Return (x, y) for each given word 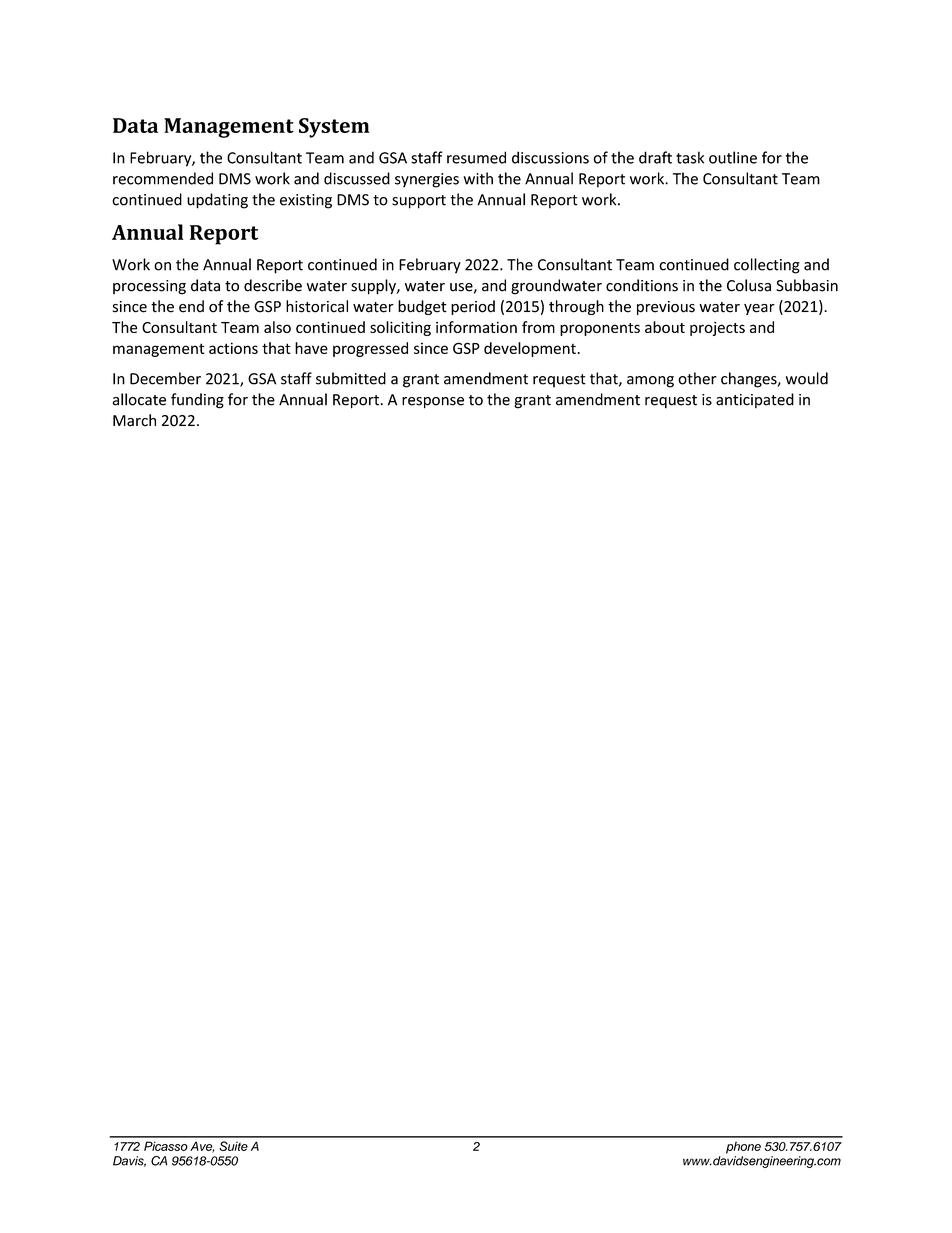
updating (217, 201)
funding (197, 401)
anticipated (755, 400)
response (433, 403)
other (697, 378)
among (650, 382)
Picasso (166, 1146)
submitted (351, 378)
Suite (233, 1146)
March (134, 420)
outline (733, 157)
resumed (476, 157)
